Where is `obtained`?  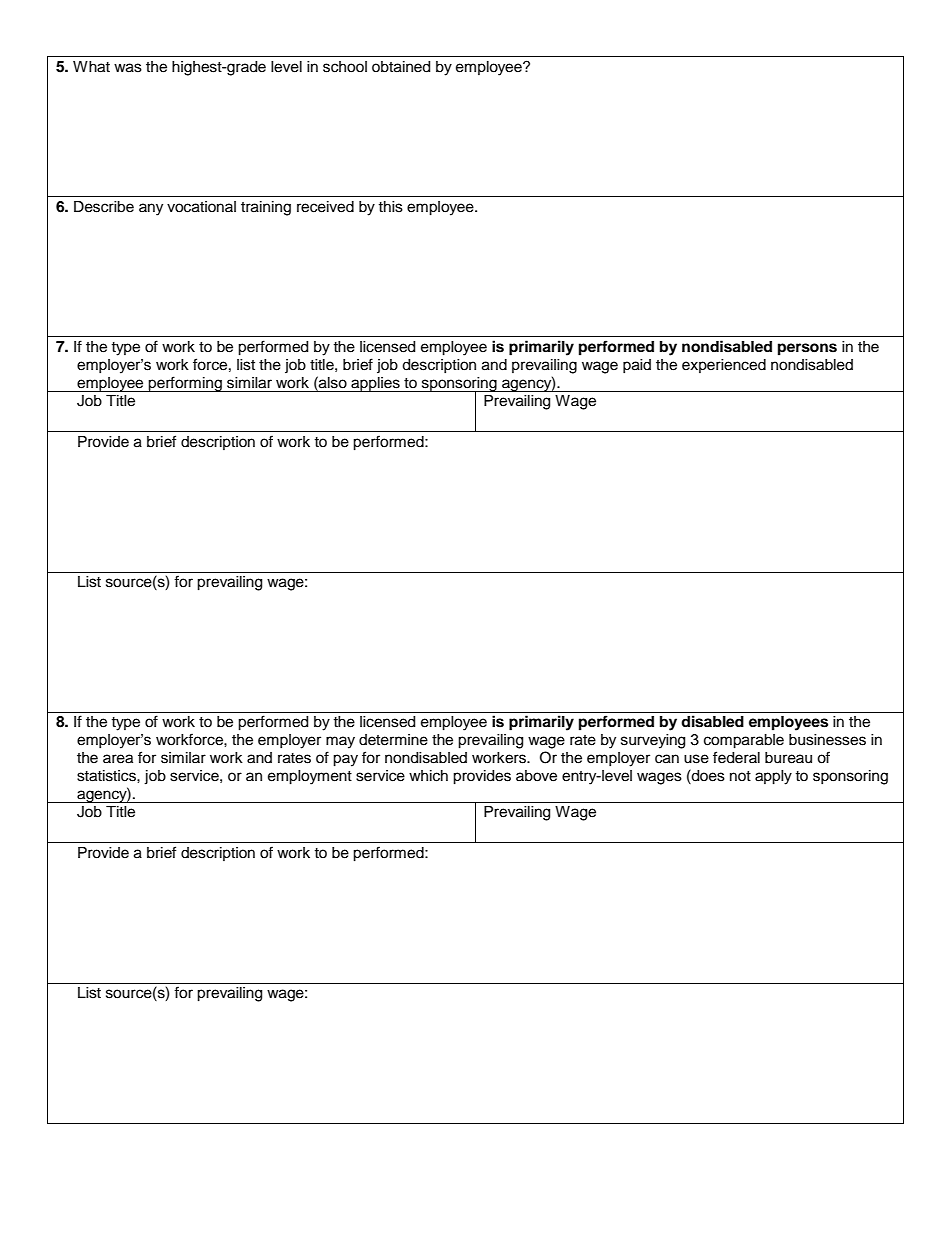 obtained is located at coordinates (401, 67).
